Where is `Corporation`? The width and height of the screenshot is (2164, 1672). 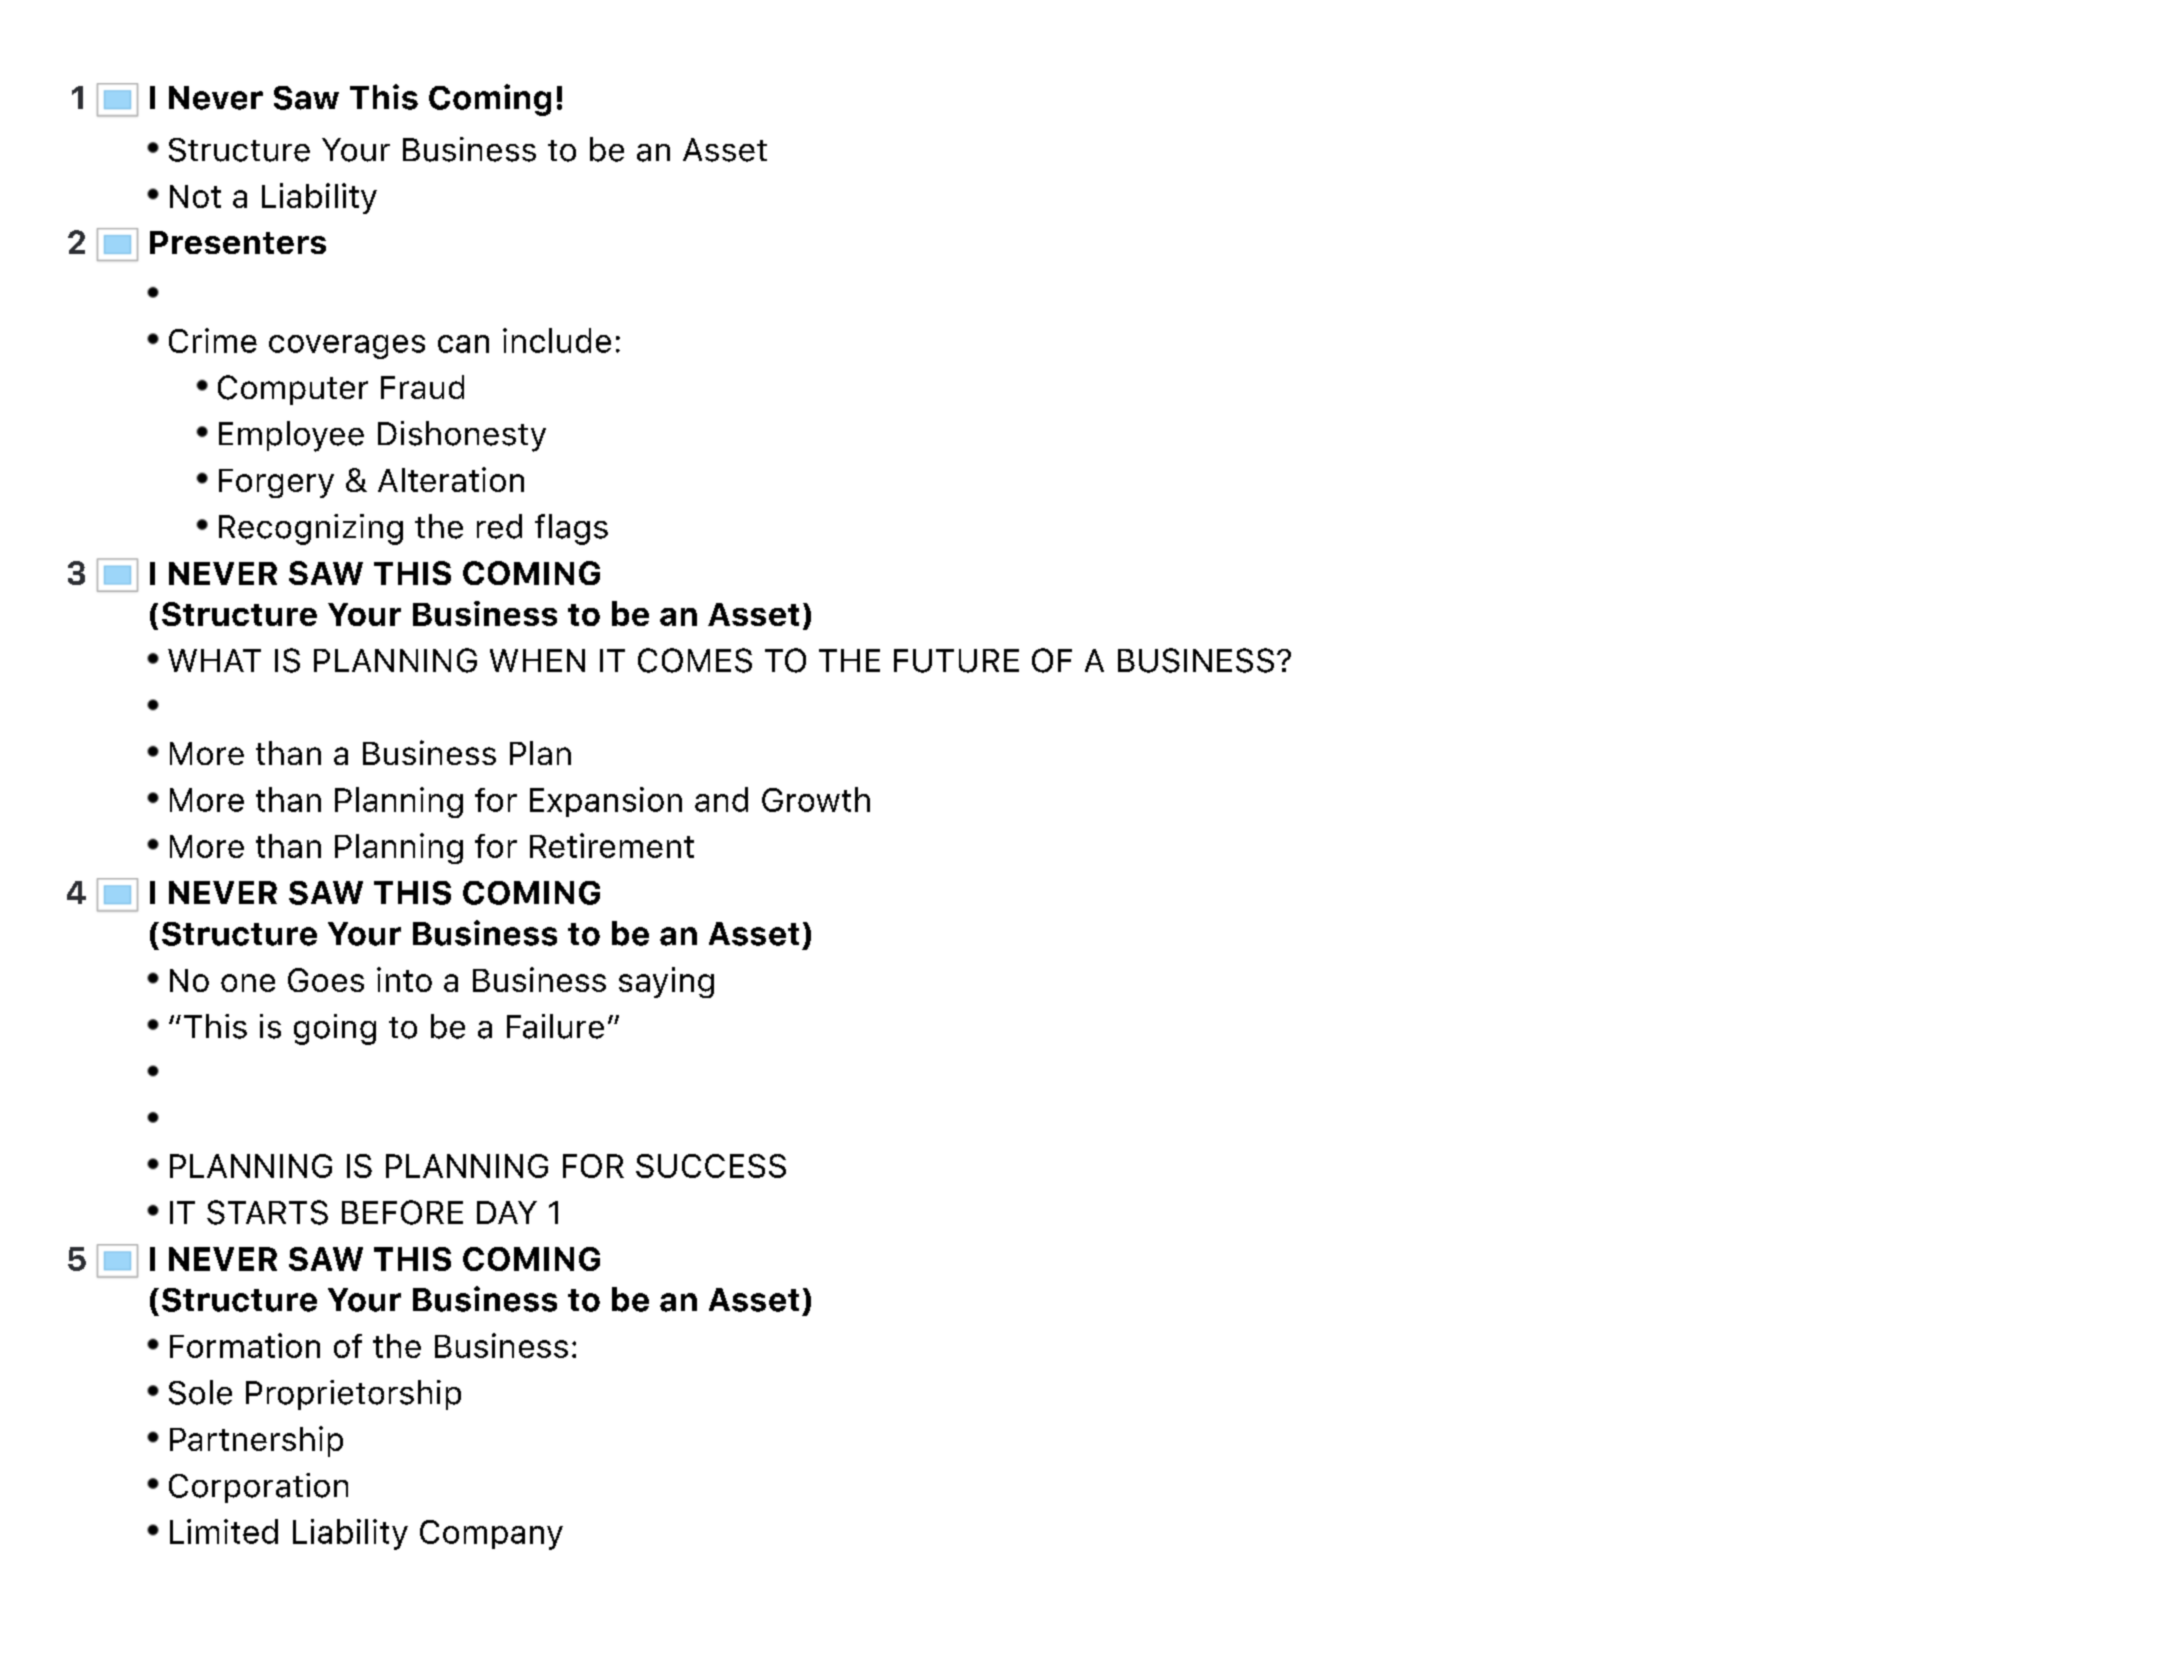
Corporation is located at coordinates (258, 1488).
